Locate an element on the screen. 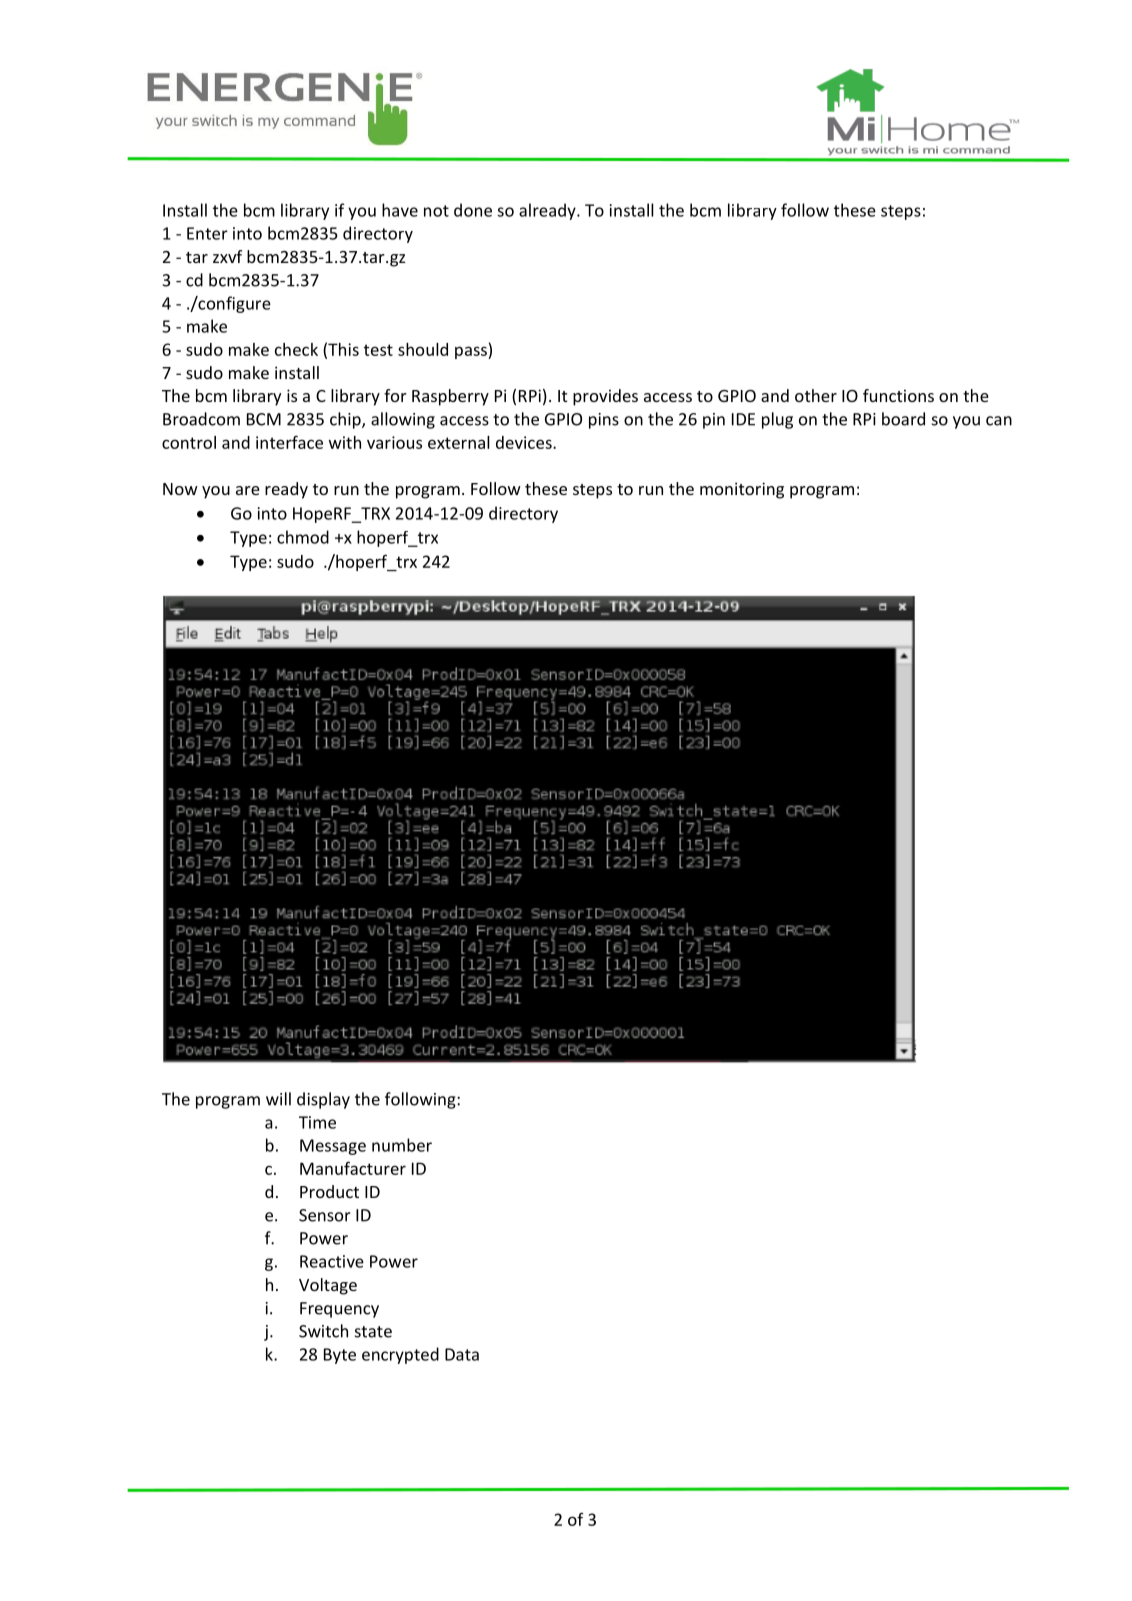  functions is located at coordinates (898, 395).
